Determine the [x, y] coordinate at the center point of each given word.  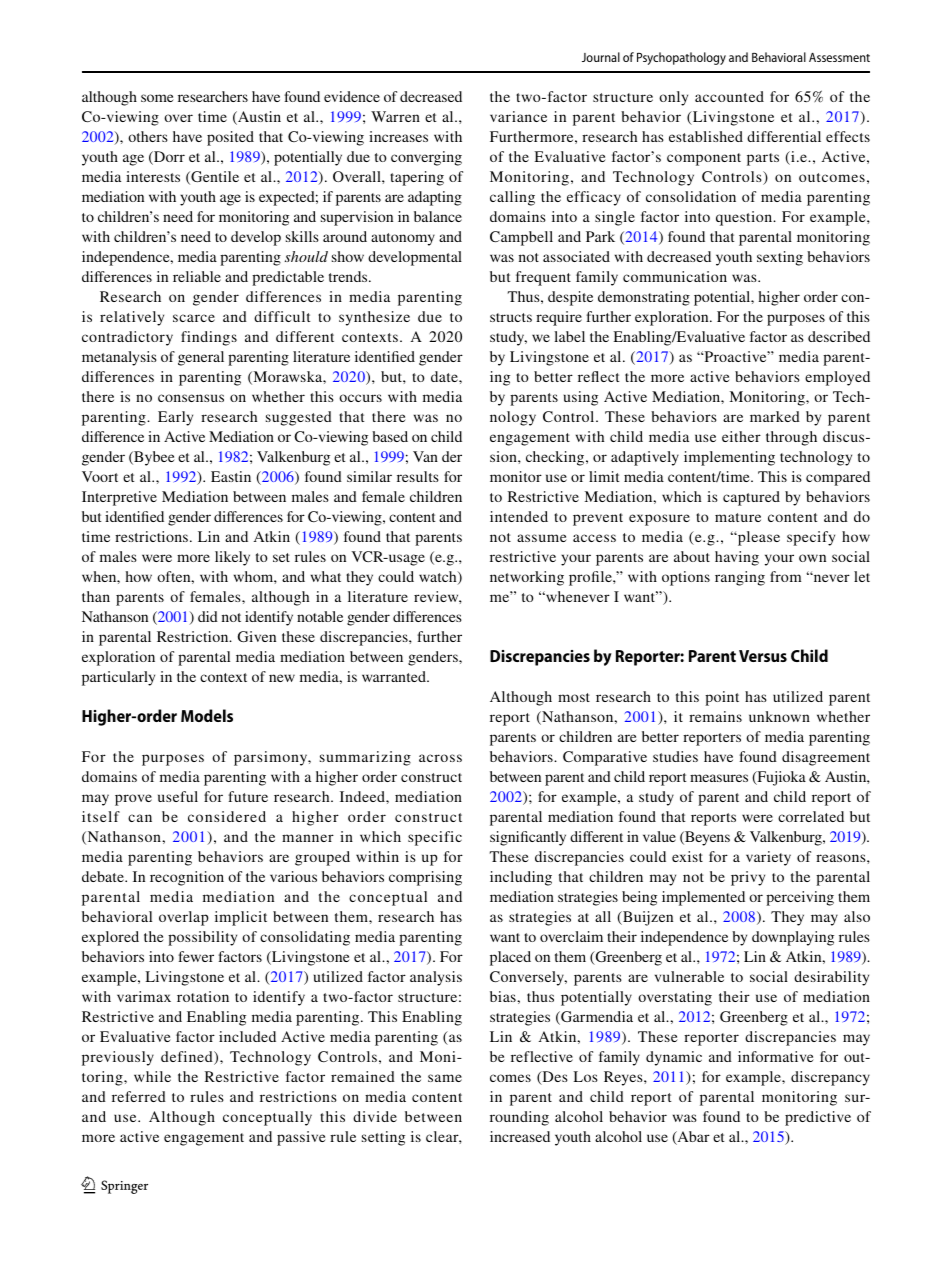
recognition [187, 878]
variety [768, 858]
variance [518, 116]
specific [435, 838]
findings [209, 338]
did [208, 616]
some [157, 98]
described [839, 336]
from [785, 576]
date [445, 376]
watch [439, 578]
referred [139, 1096]
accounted [729, 96]
